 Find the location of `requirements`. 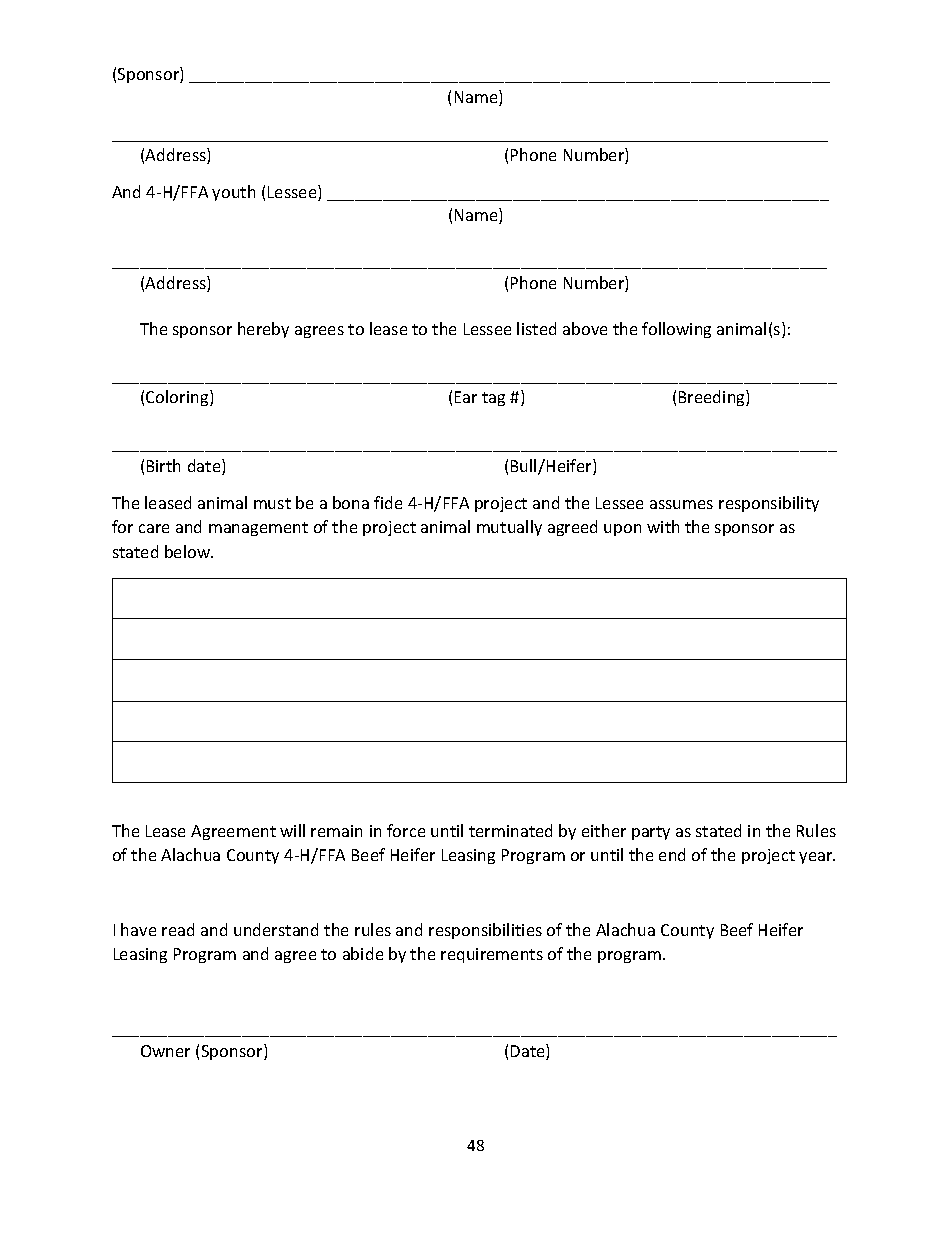

requirements is located at coordinates (492, 955).
